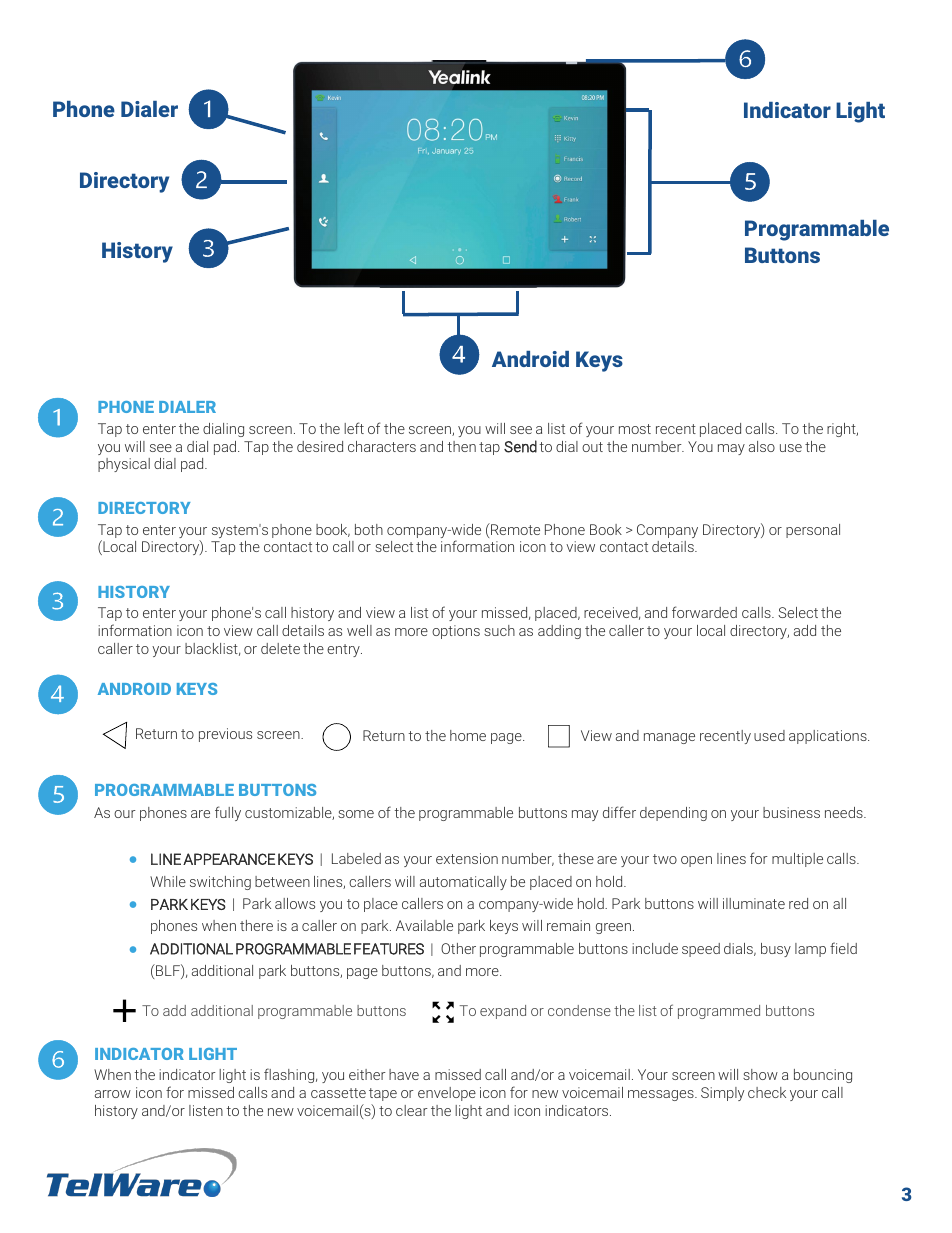 The image size is (952, 1233). What do you see at coordinates (225, 735) in the page?
I see `previous` at bounding box center [225, 735].
